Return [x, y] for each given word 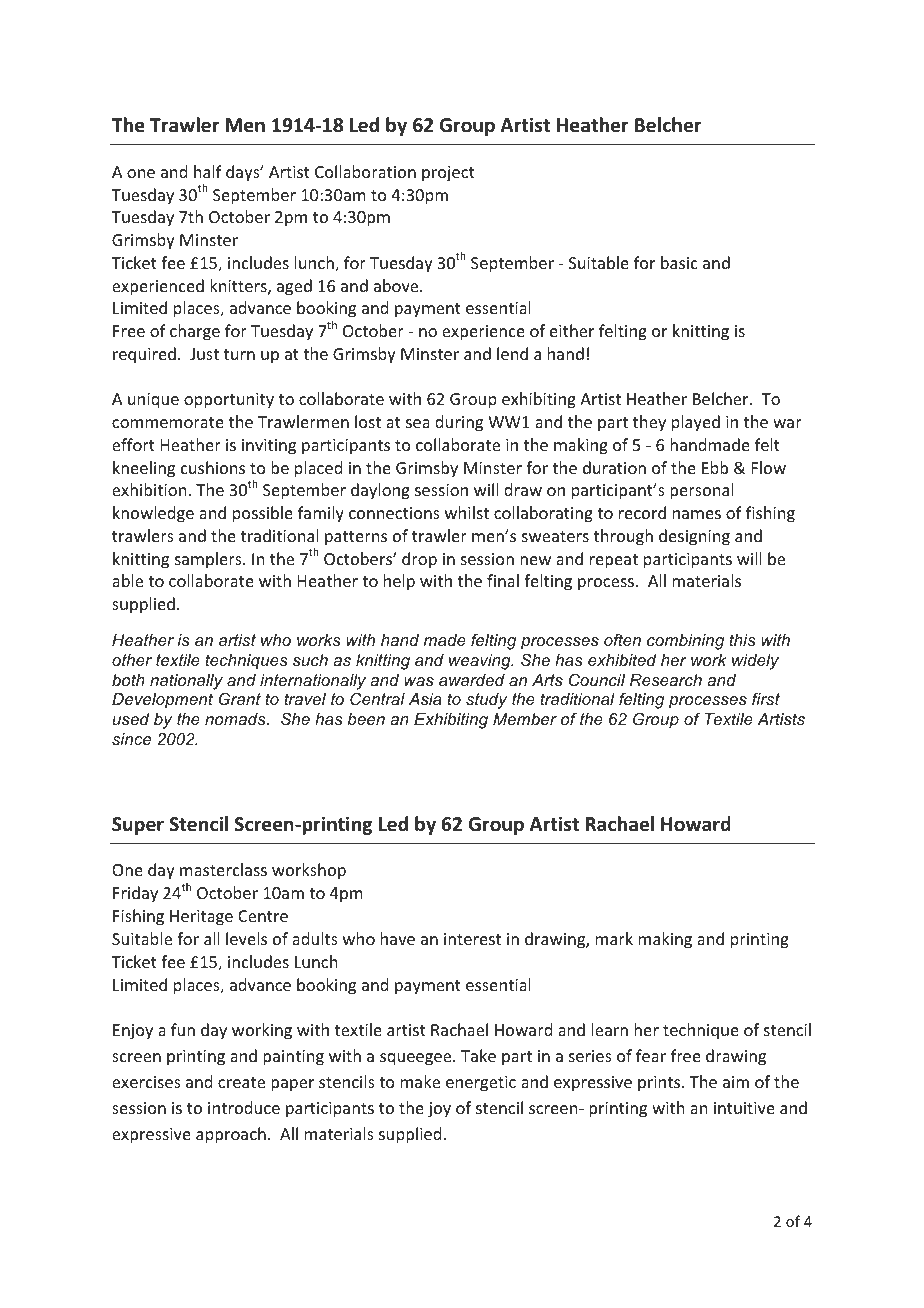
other [132, 660]
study [486, 701]
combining [685, 642]
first [766, 698]
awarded [472, 680]
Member [525, 719]
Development [162, 701]
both [128, 680]
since [131, 739]
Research [666, 680]
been [366, 719]
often [622, 640]
